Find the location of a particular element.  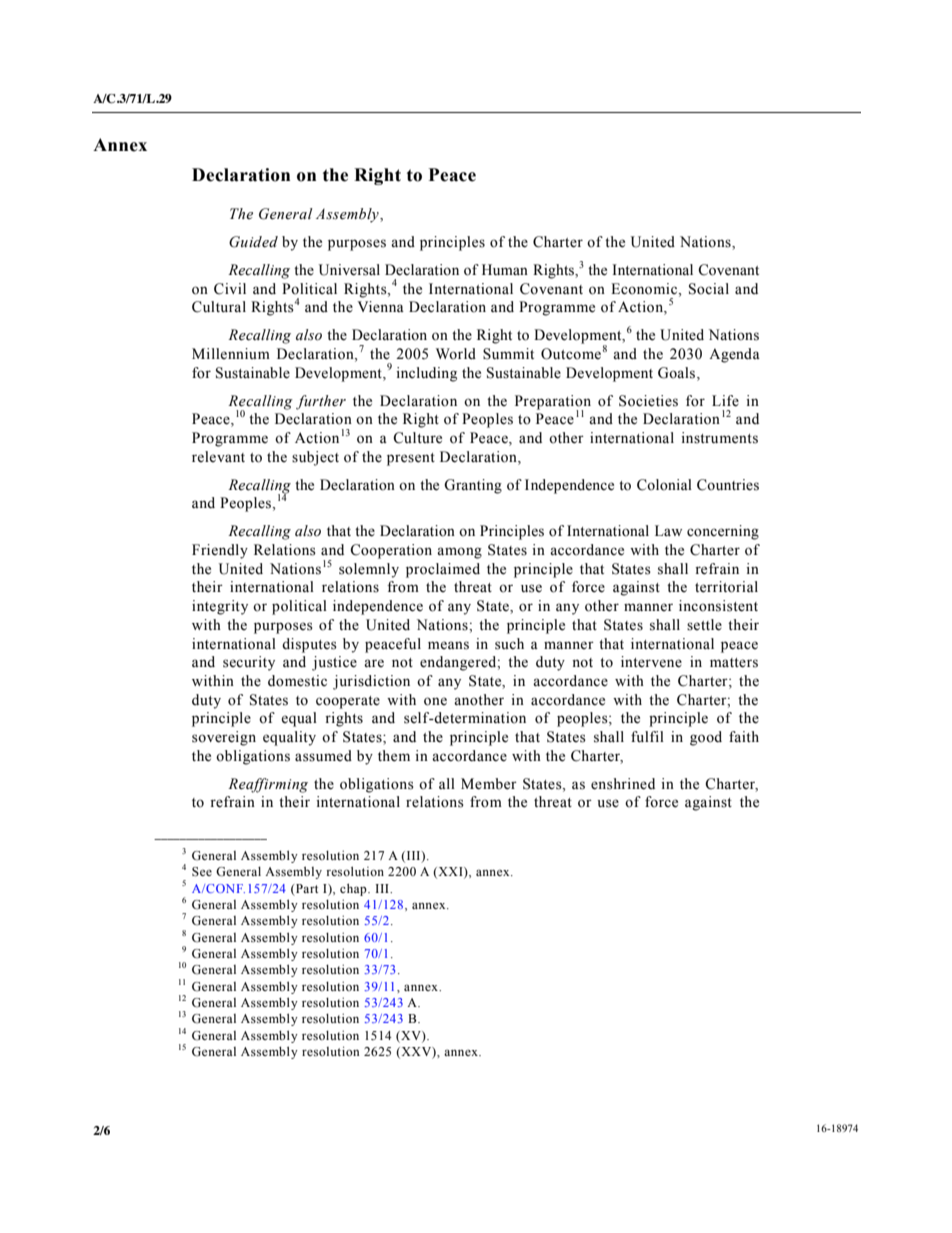

Friendly is located at coordinates (220, 551).
